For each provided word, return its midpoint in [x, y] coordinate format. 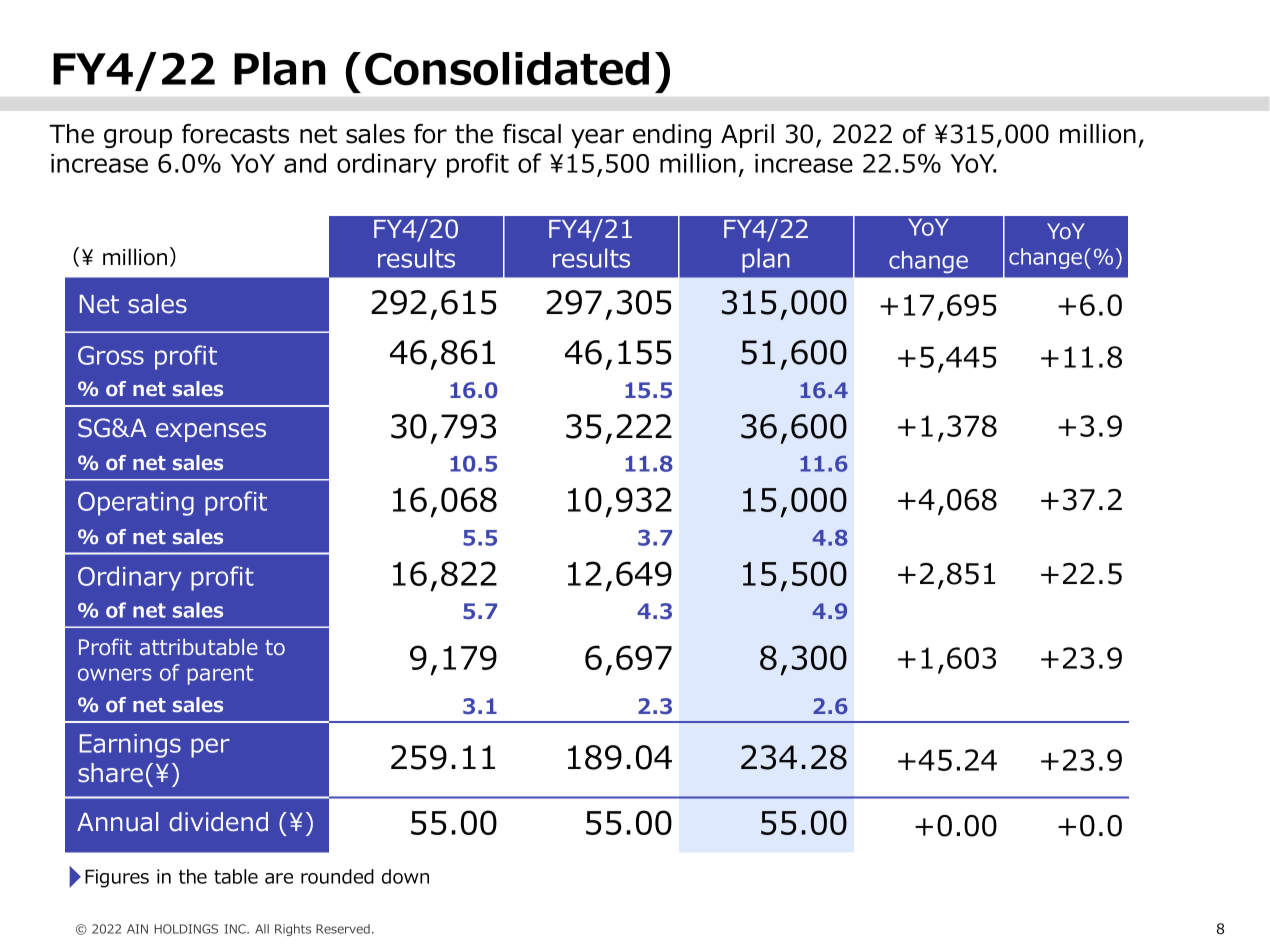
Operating [136, 504]
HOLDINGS [186, 929]
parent [220, 675]
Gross [111, 355]
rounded [337, 876]
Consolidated [507, 69]
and [305, 163]
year [597, 138]
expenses [211, 432]
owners [115, 674]
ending [672, 136]
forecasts [235, 134]
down [405, 876]
